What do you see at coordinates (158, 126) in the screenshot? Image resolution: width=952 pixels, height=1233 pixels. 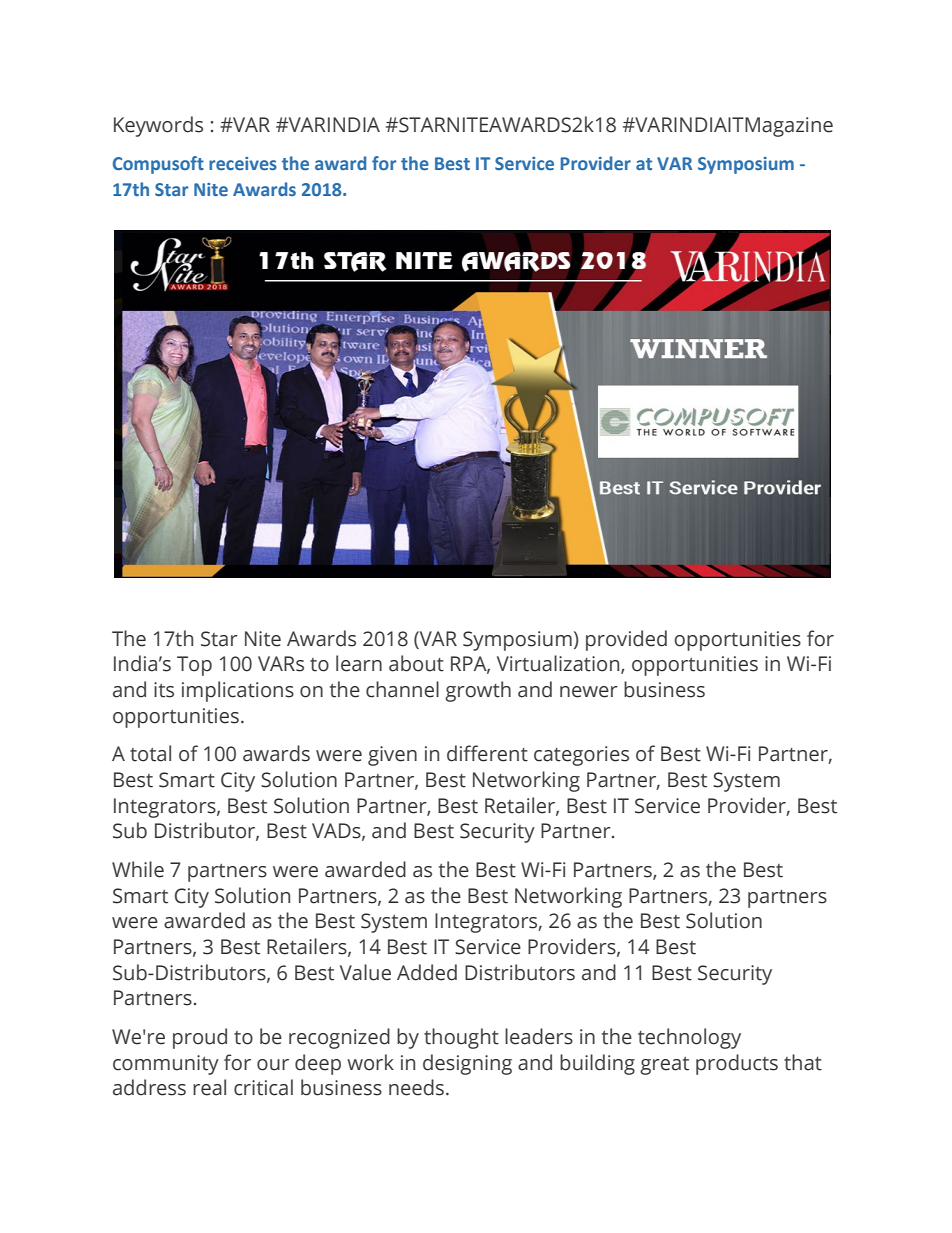 I see `Keywords` at bounding box center [158, 126].
